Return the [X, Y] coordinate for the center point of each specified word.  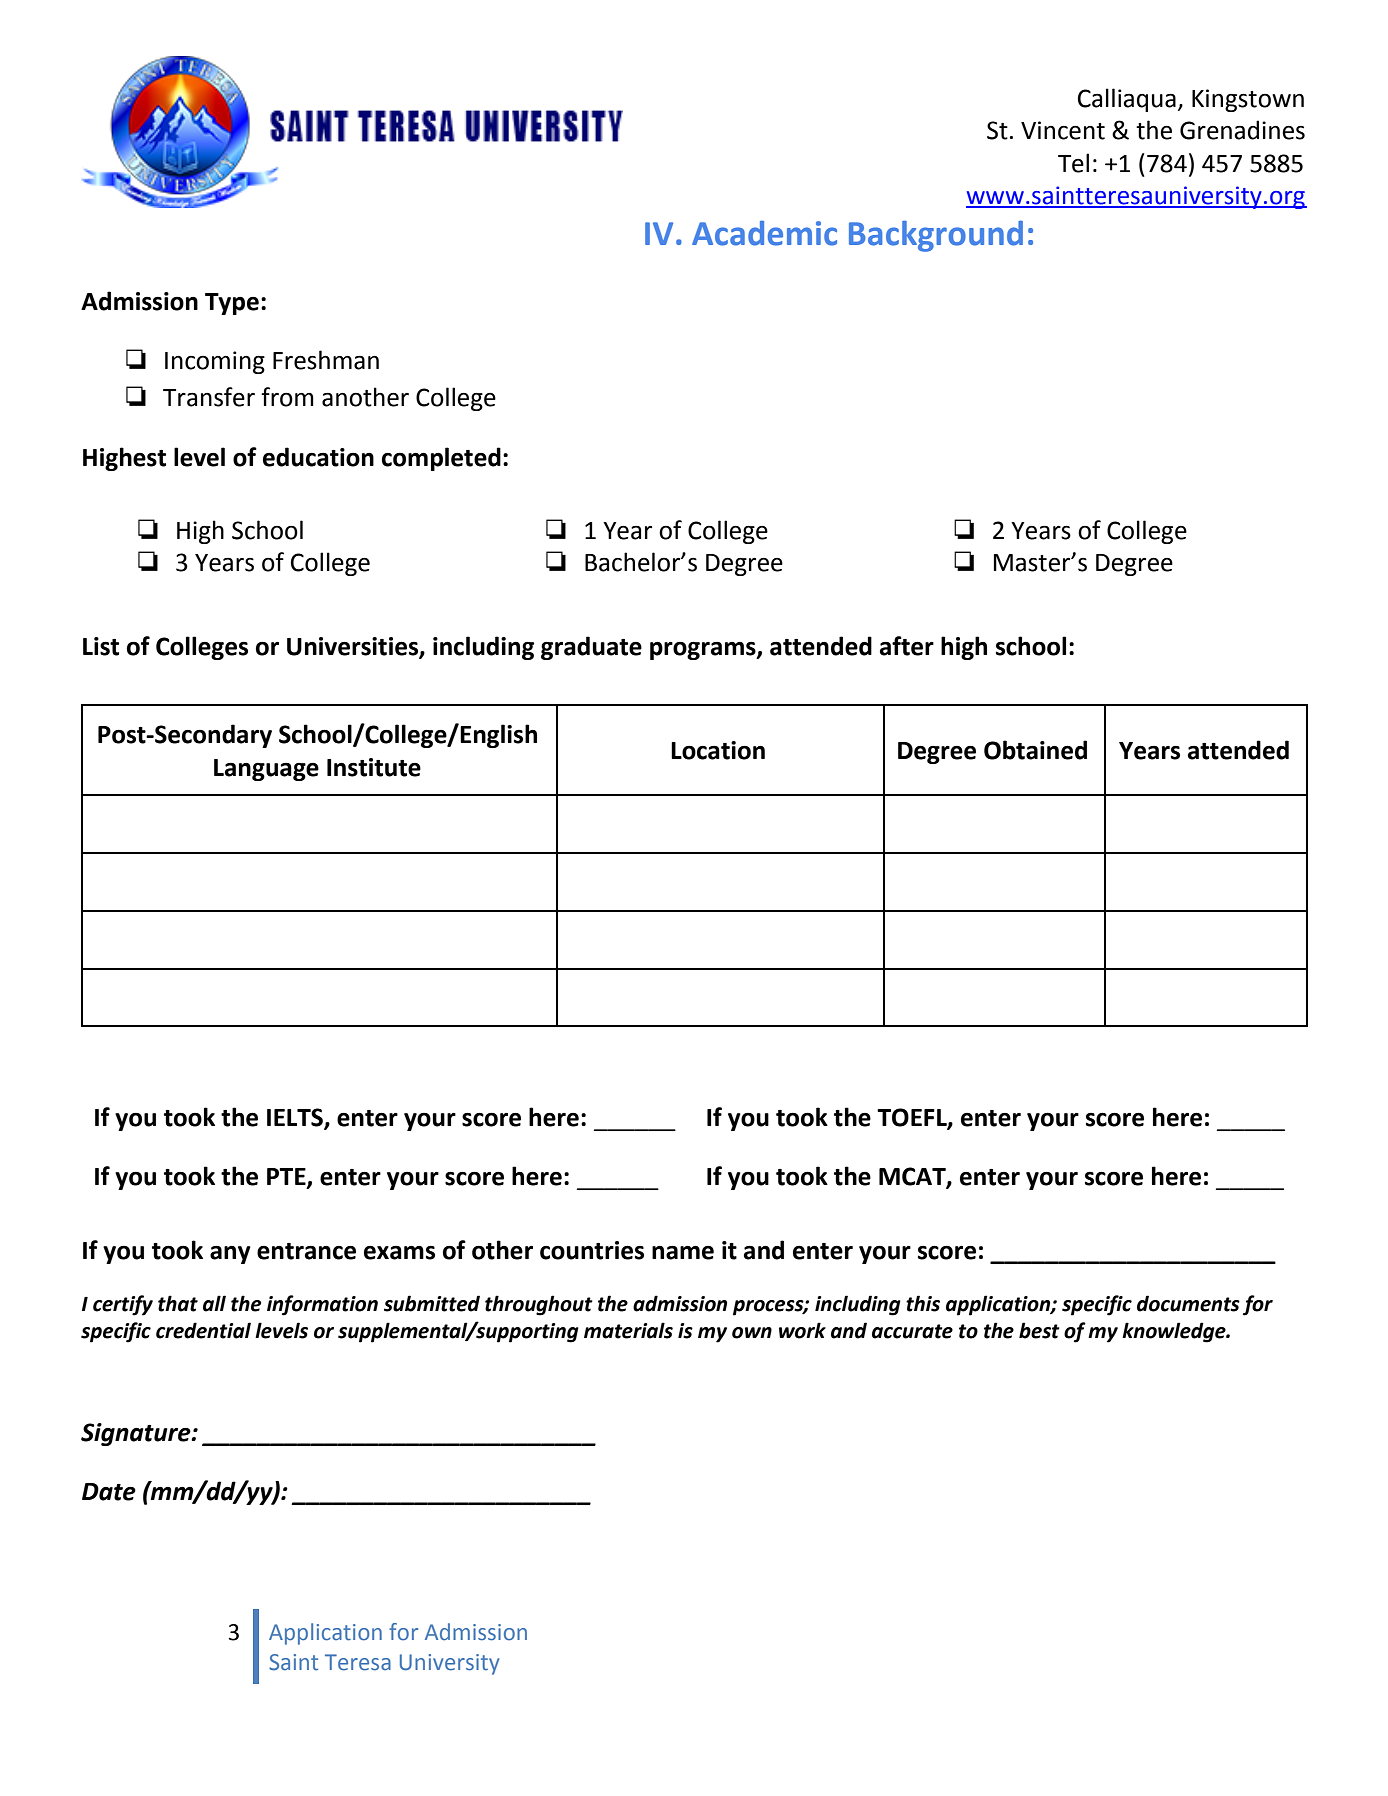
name [683, 1253]
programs [704, 651]
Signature [137, 1434]
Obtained [1035, 750]
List [101, 646]
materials [628, 1330]
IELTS [296, 1118]
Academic [764, 233]
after [907, 646]
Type [232, 304]
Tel [1073, 163]
